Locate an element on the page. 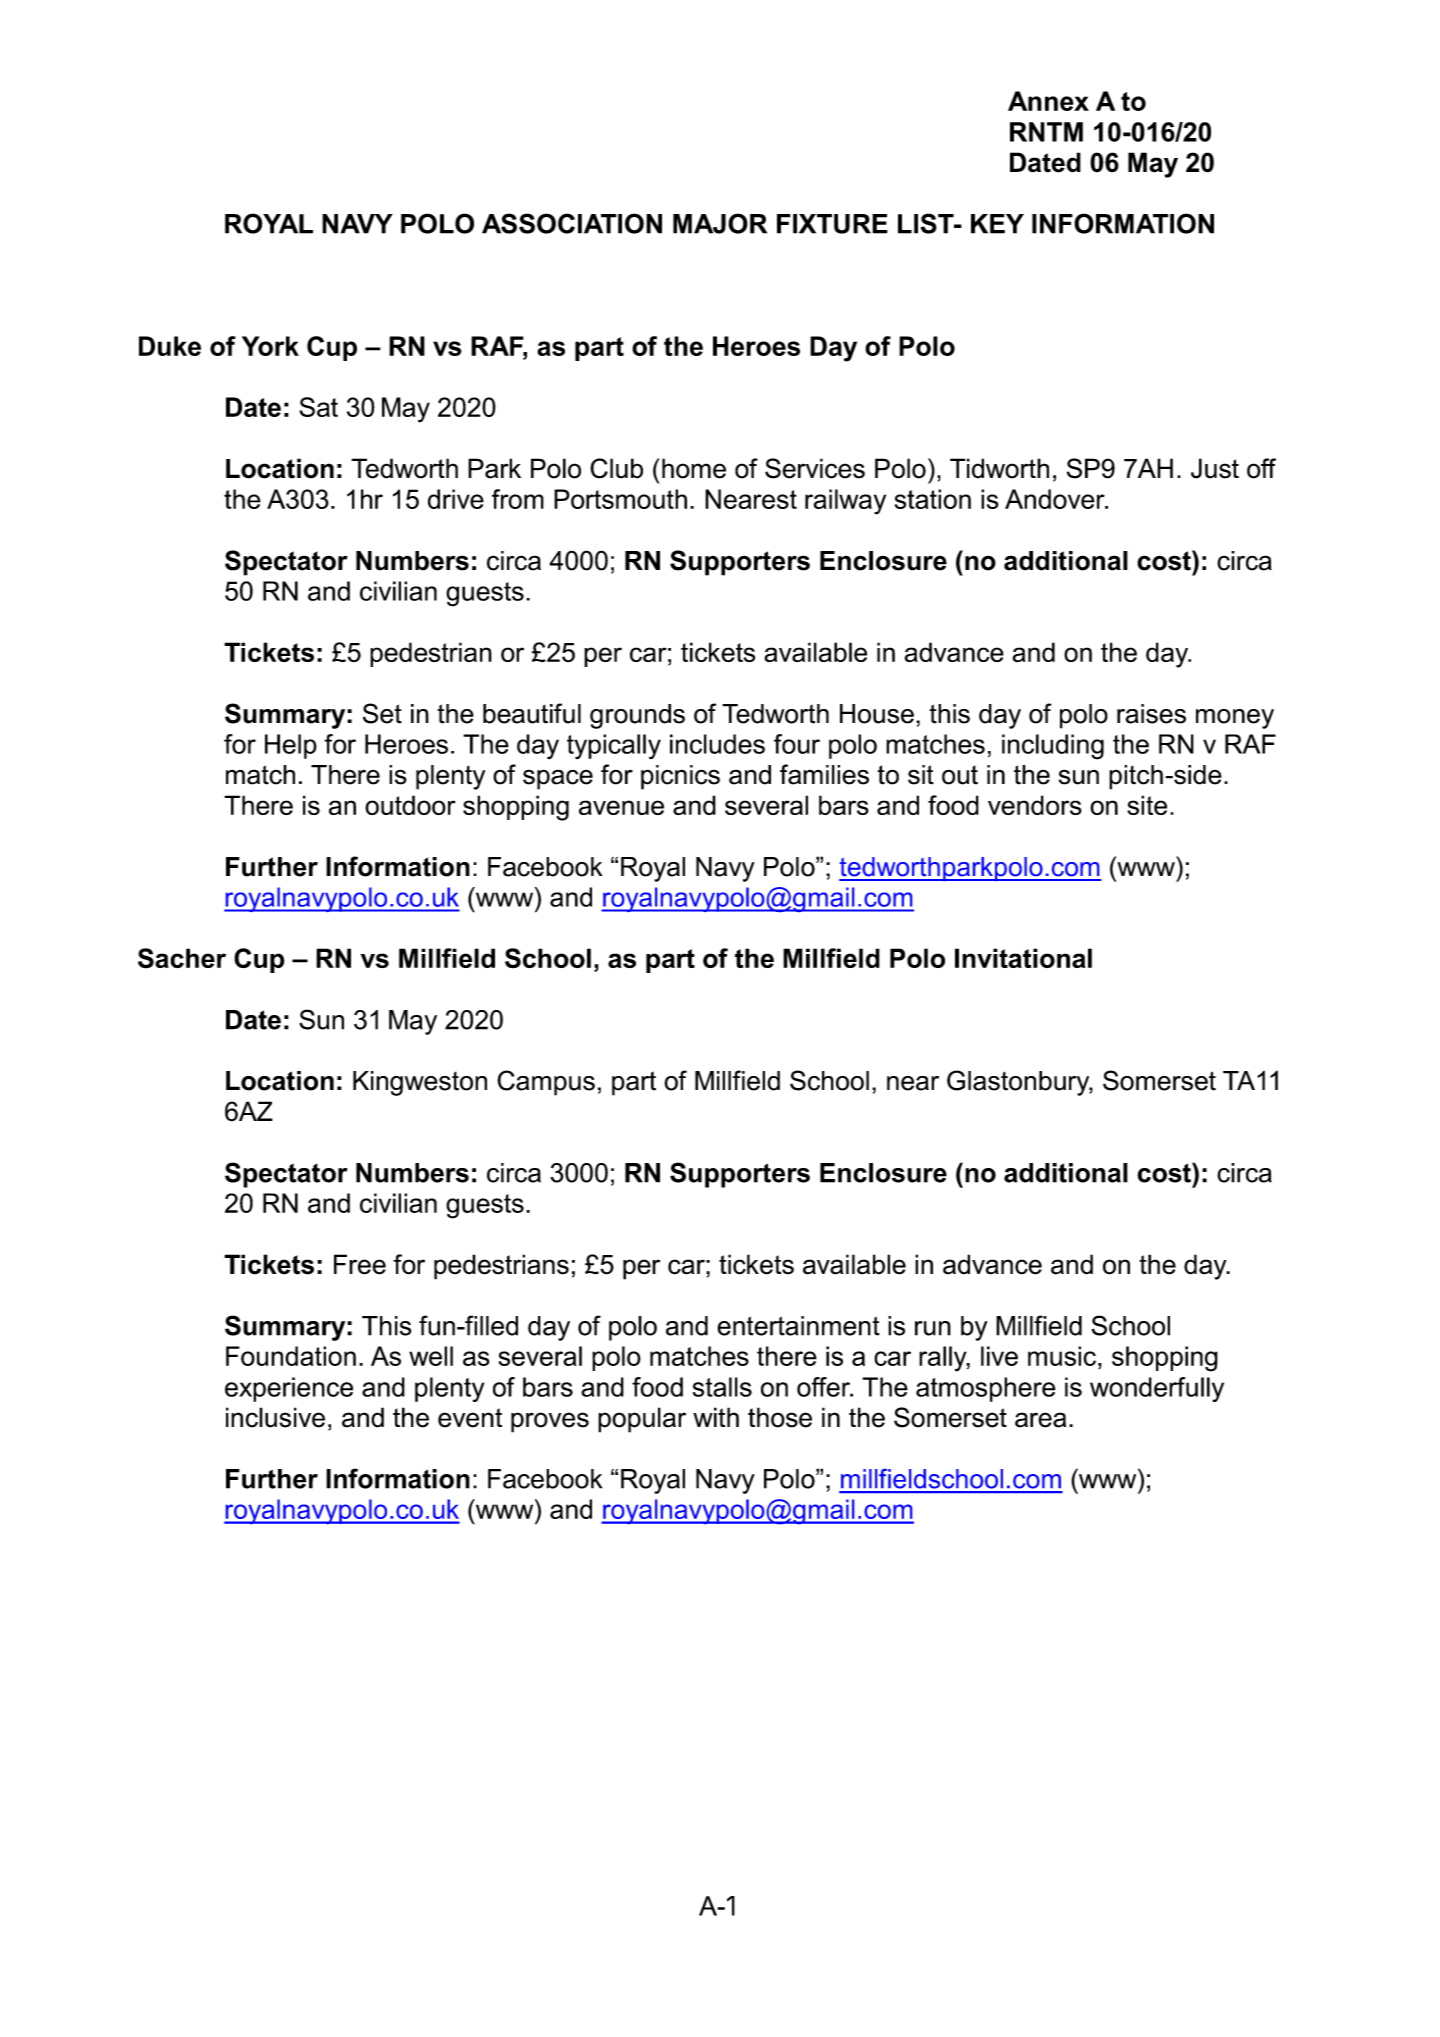 The width and height of the document is (1440, 2037). Help is located at coordinates (291, 746).
